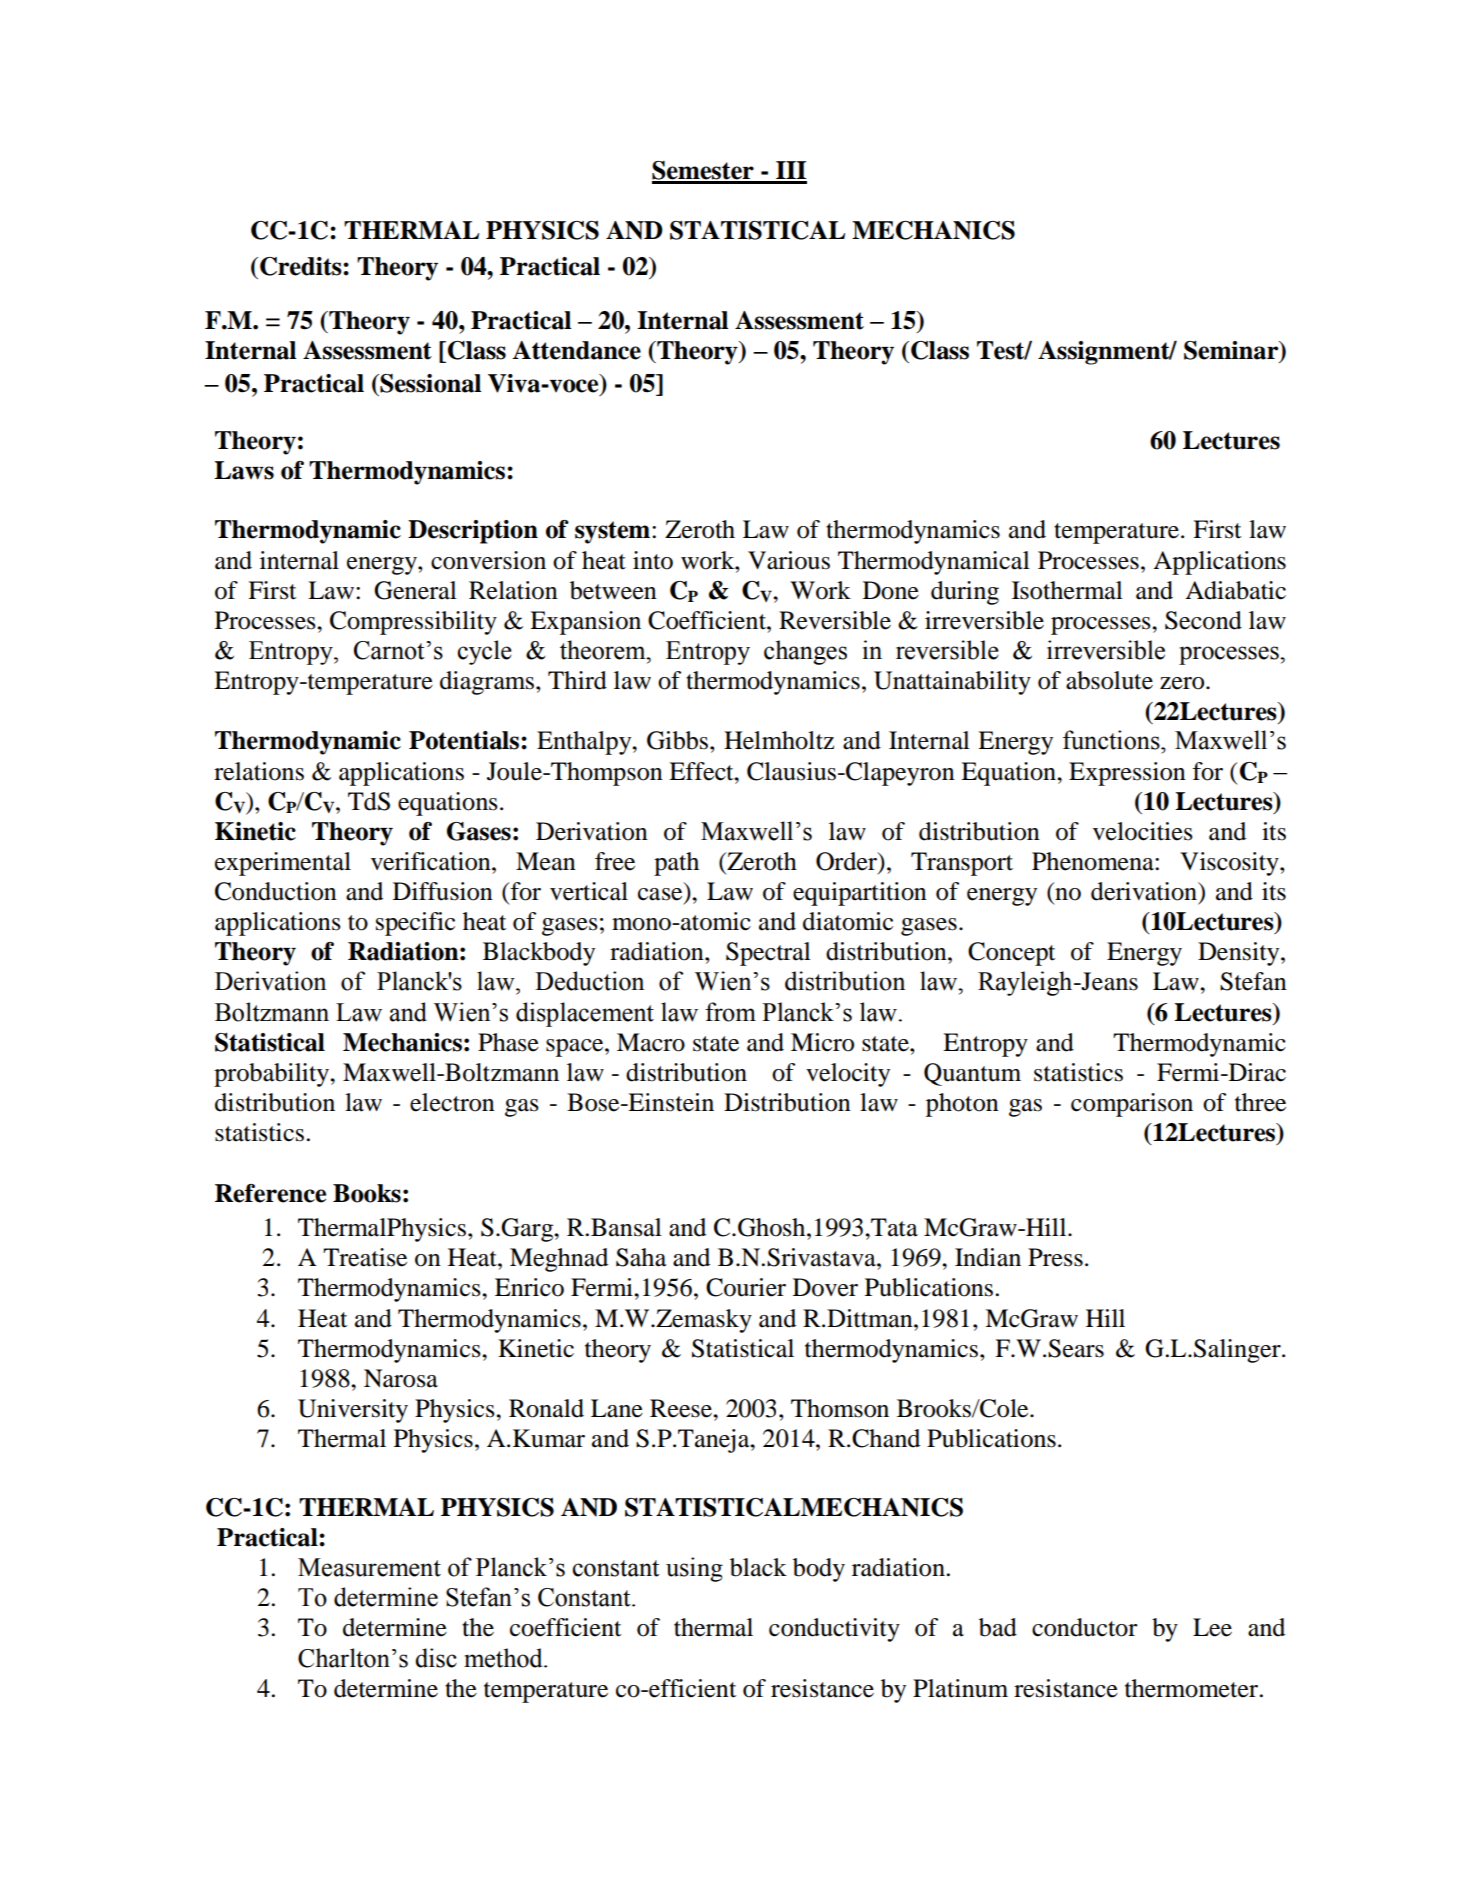 The image size is (1458, 1886). What do you see at coordinates (415, 924) in the page?
I see `specific` at bounding box center [415, 924].
